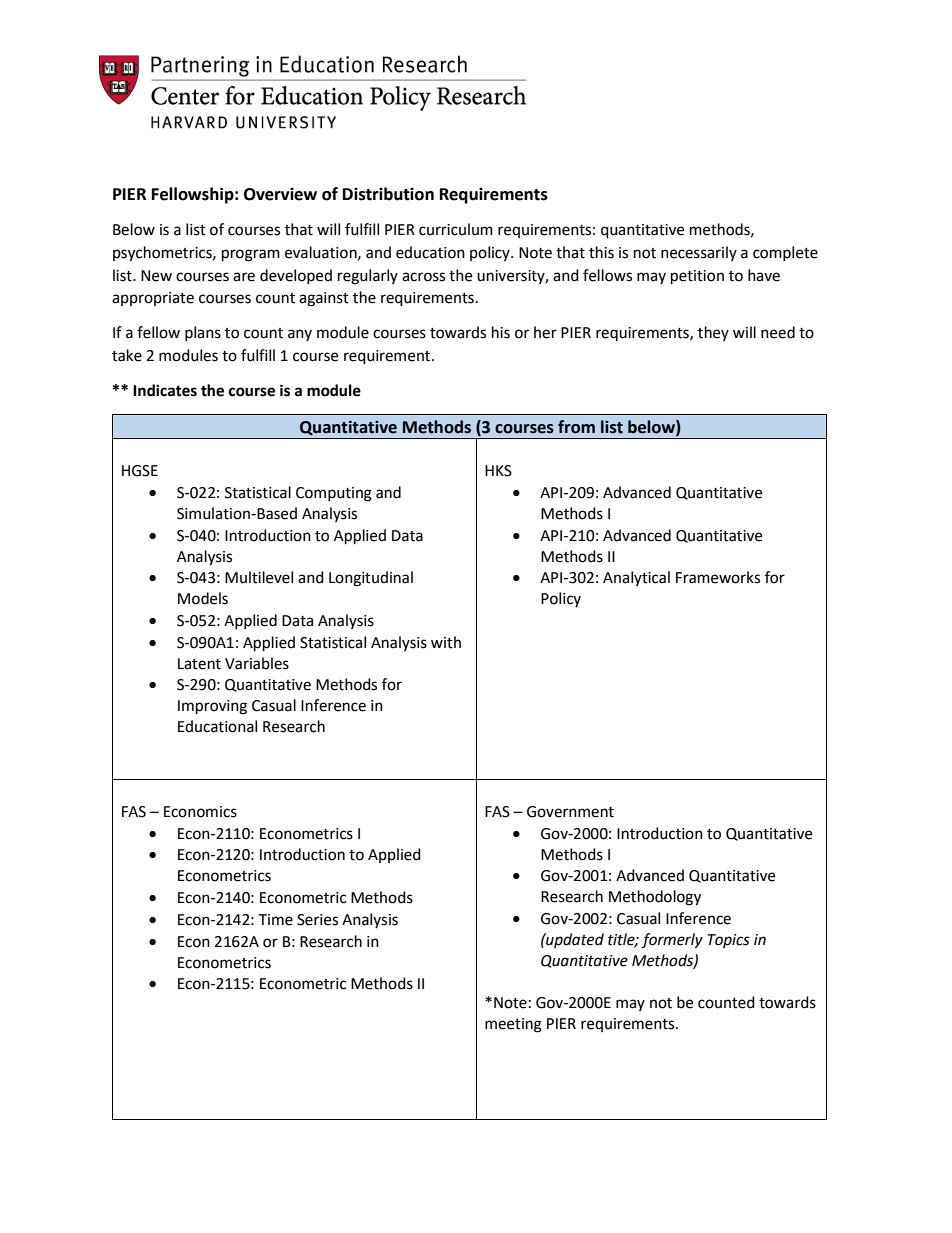  What do you see at coordinates (251, 255) in the document?
I see `program` at bounding box center [251, 255].
